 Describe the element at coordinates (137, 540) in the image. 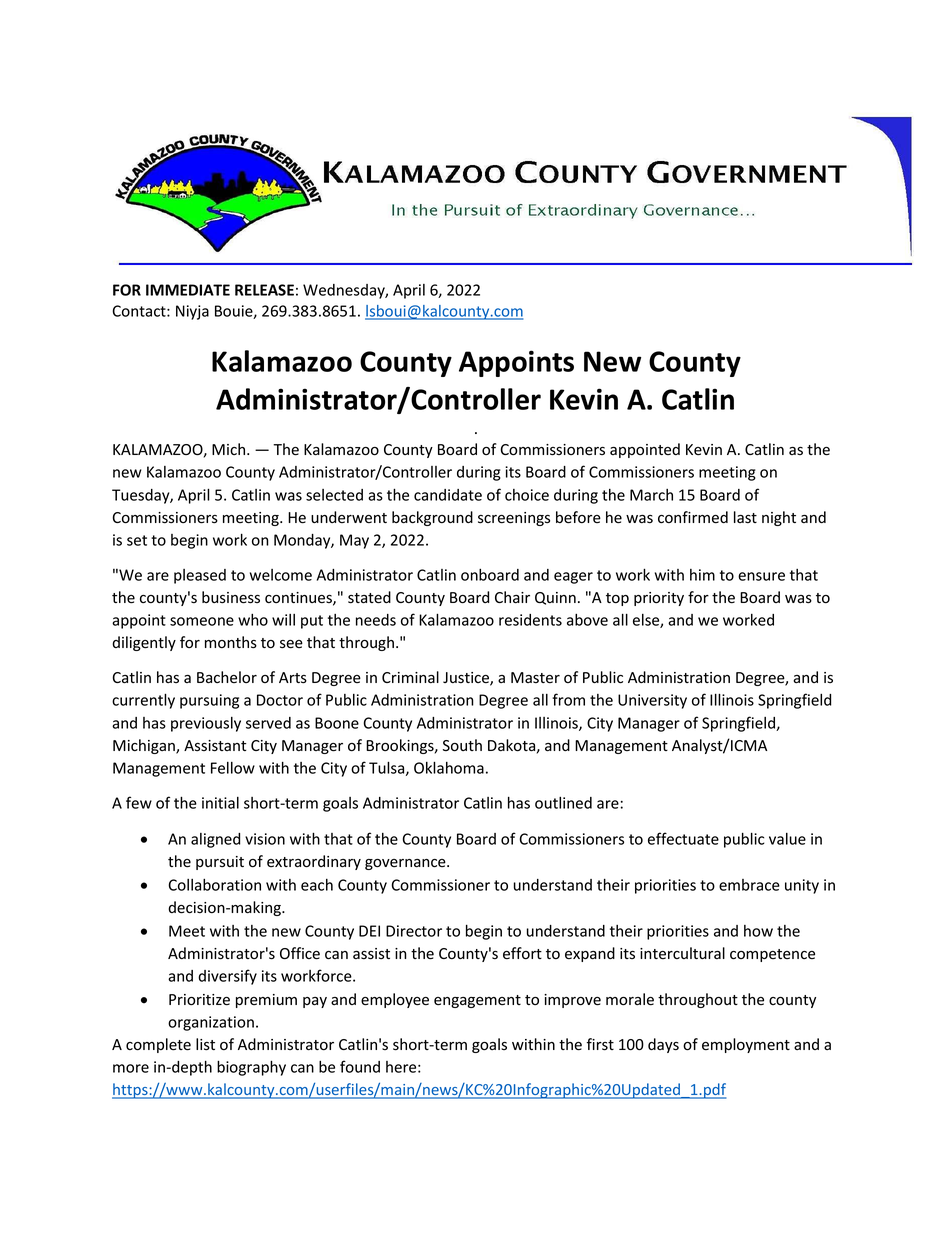

I see `set` at that location.
